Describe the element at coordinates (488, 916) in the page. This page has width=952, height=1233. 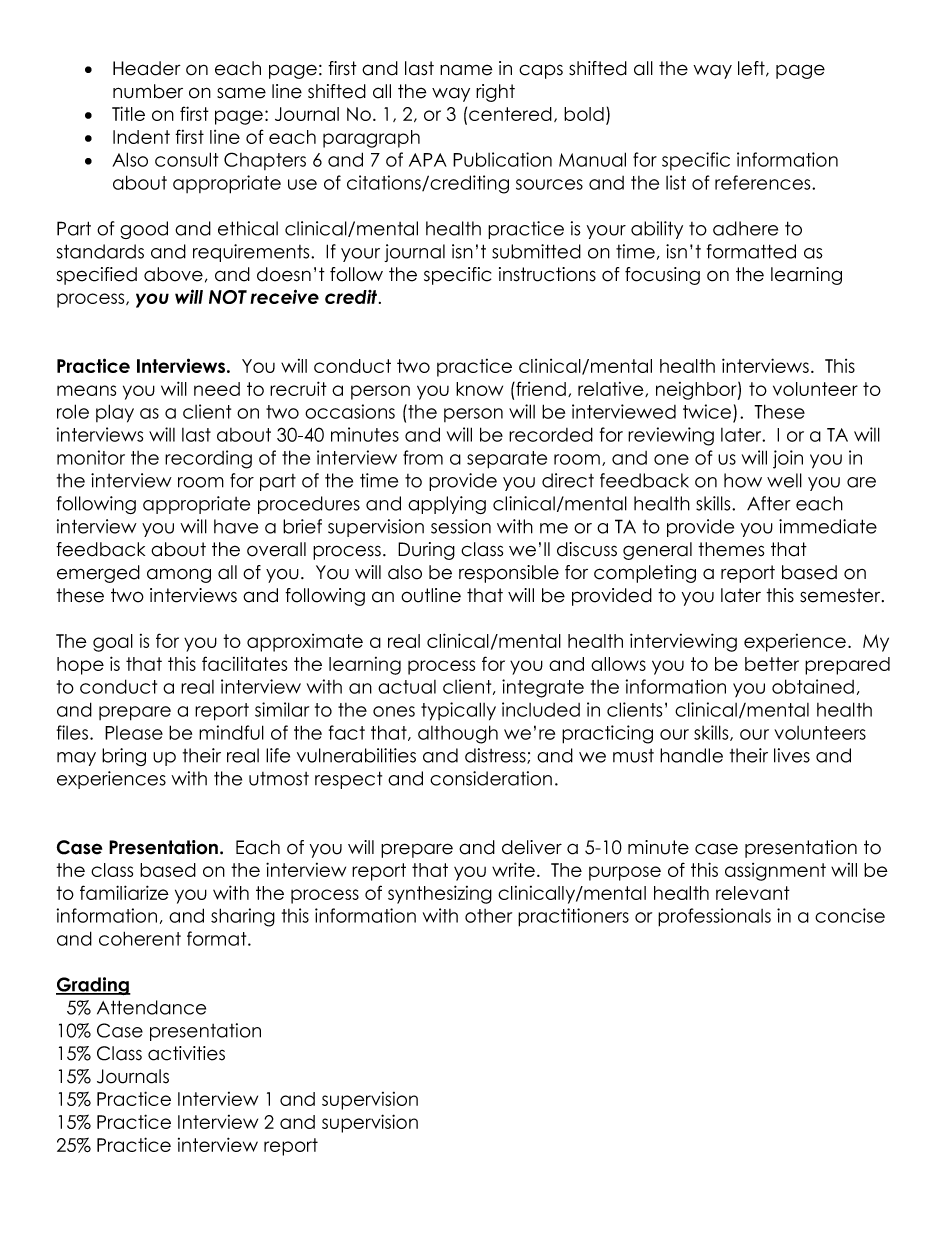
I see `other` at that location.
